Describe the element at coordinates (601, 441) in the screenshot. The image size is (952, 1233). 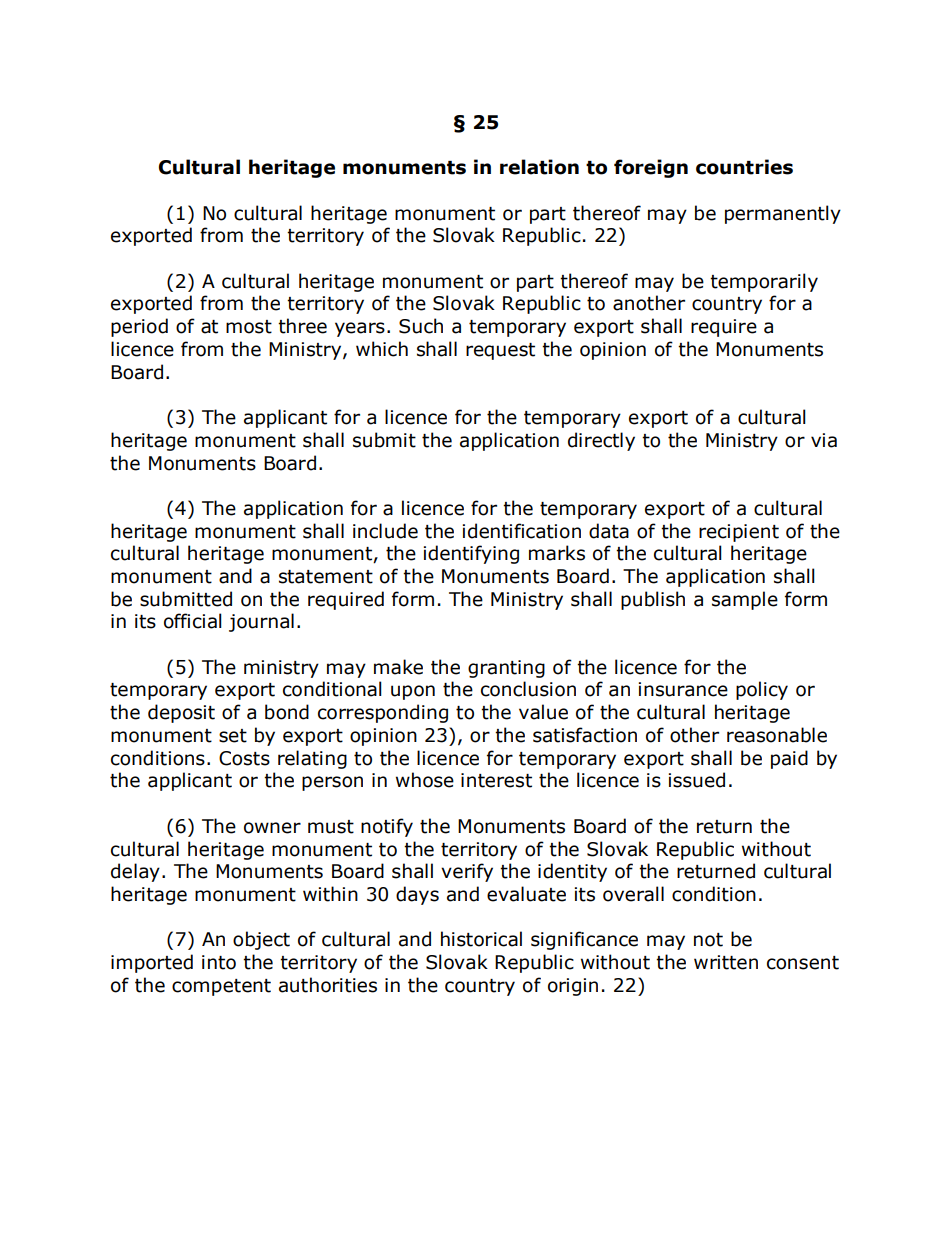
I see `directly` at that location.
